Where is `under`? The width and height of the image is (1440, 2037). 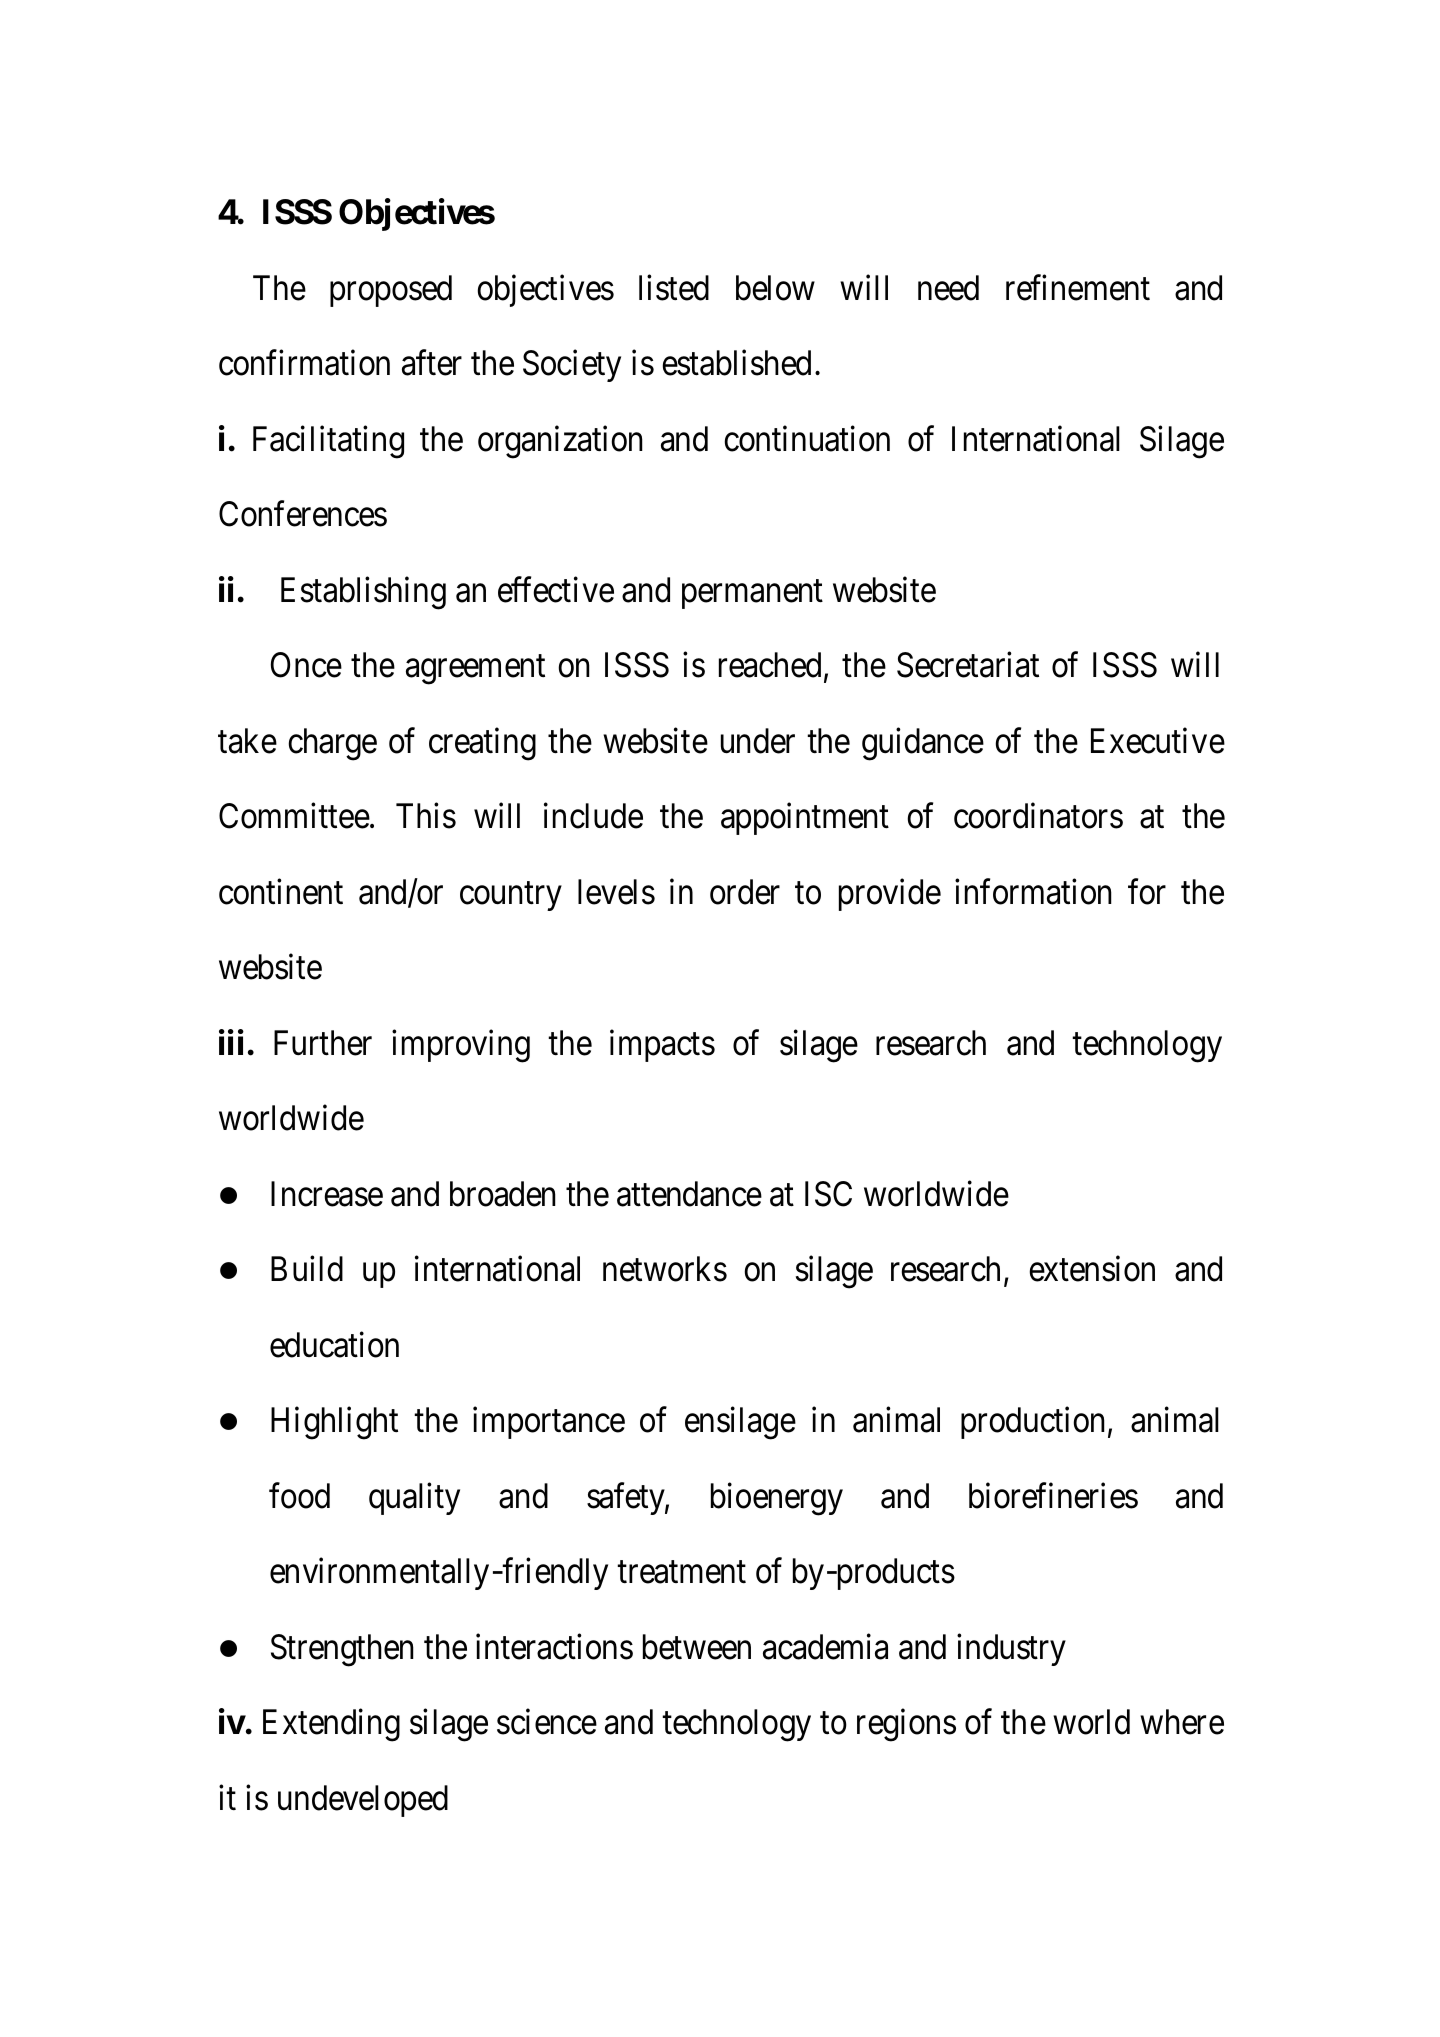
under is located at coordinates (758, 741).
